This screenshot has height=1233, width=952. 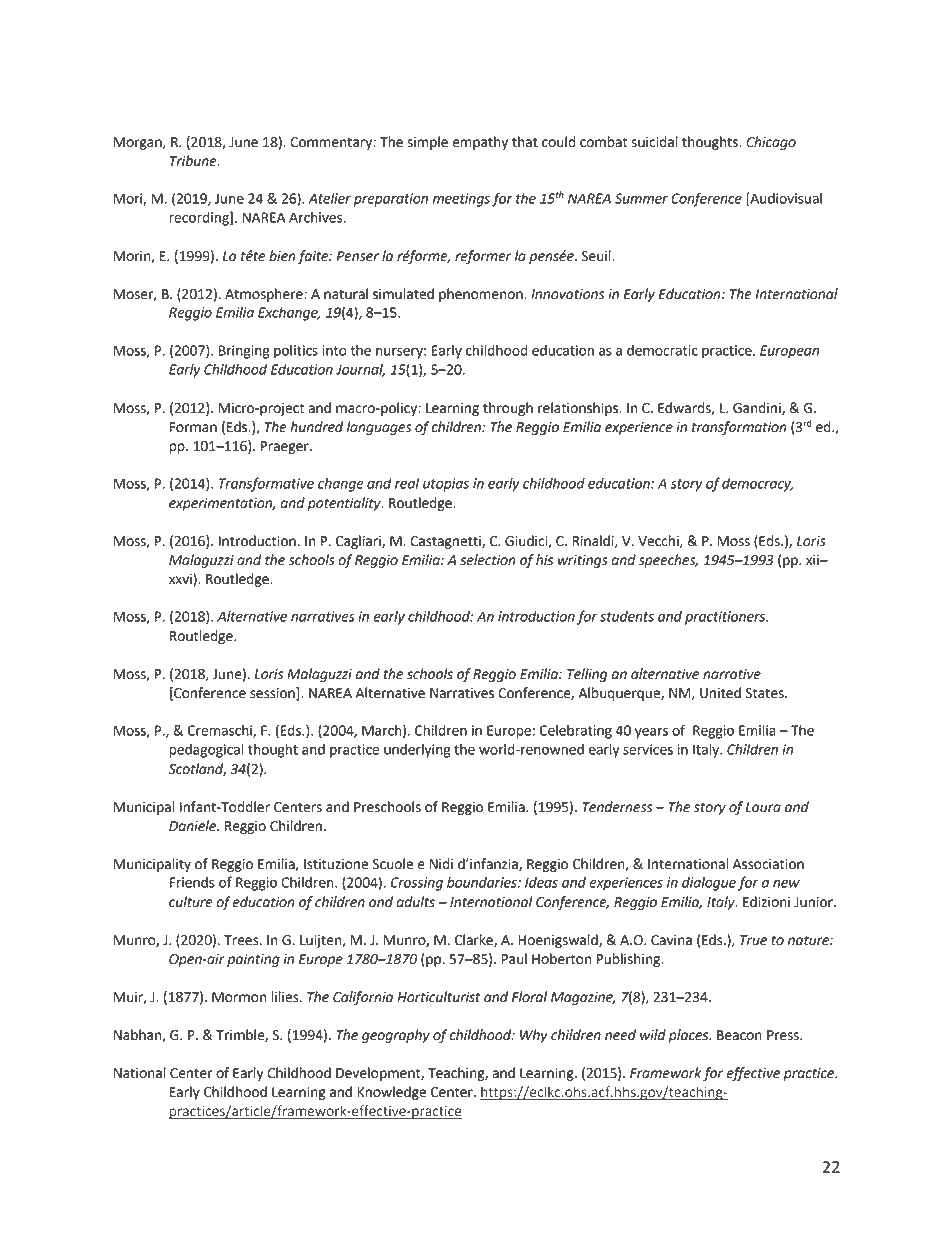 What do you see at coordinates (194, 161) in the screenshot?
I see `Tribune` at bounding box center [194, 161].
